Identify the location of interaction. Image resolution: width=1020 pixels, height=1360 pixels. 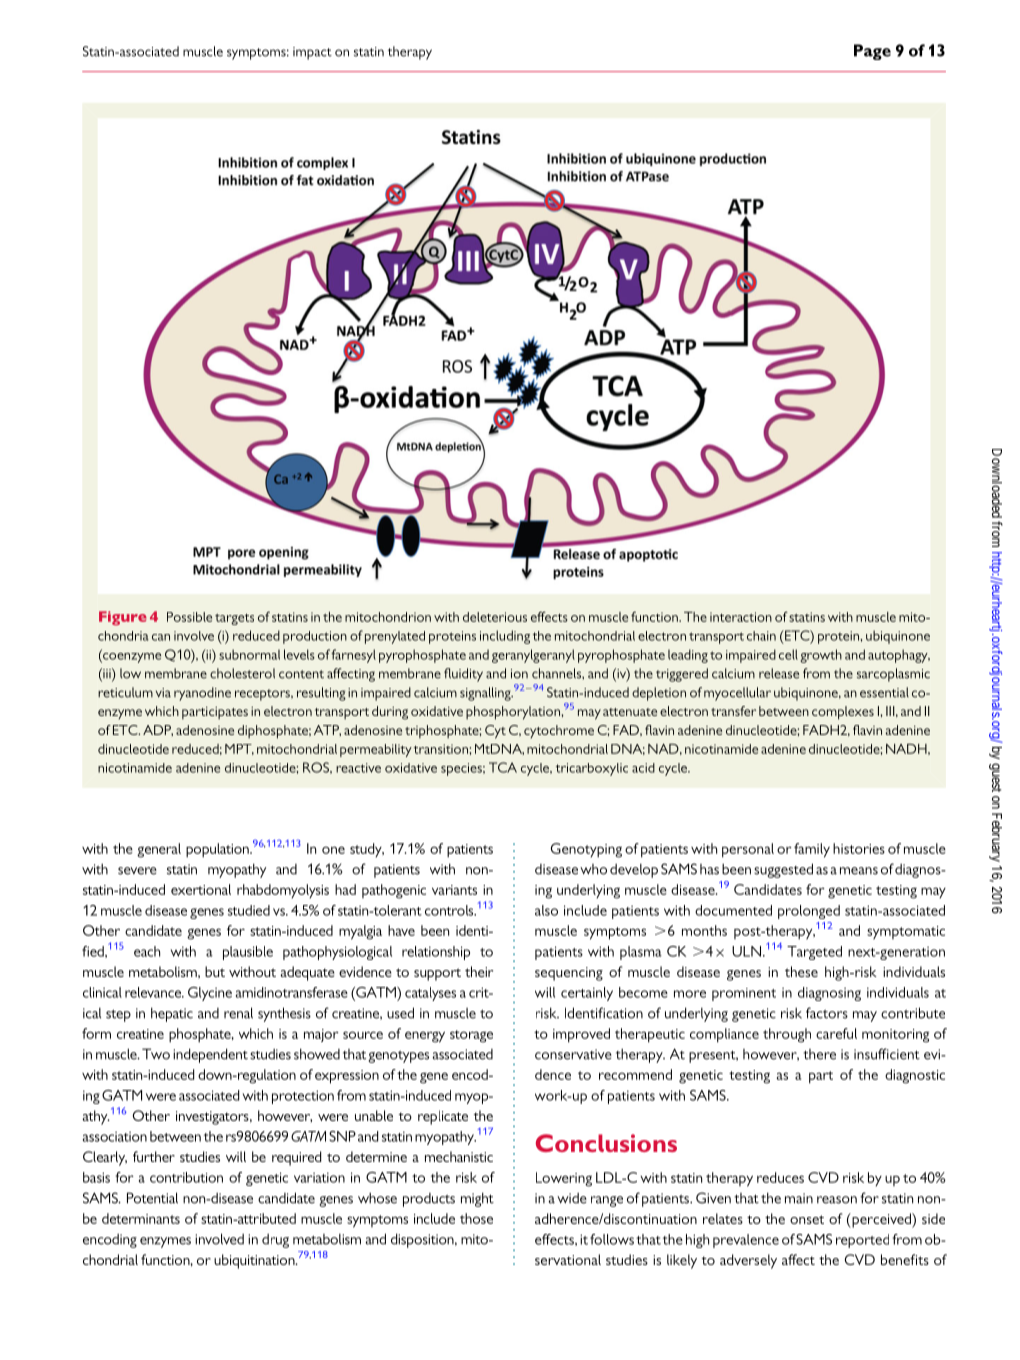
(741, 617).
